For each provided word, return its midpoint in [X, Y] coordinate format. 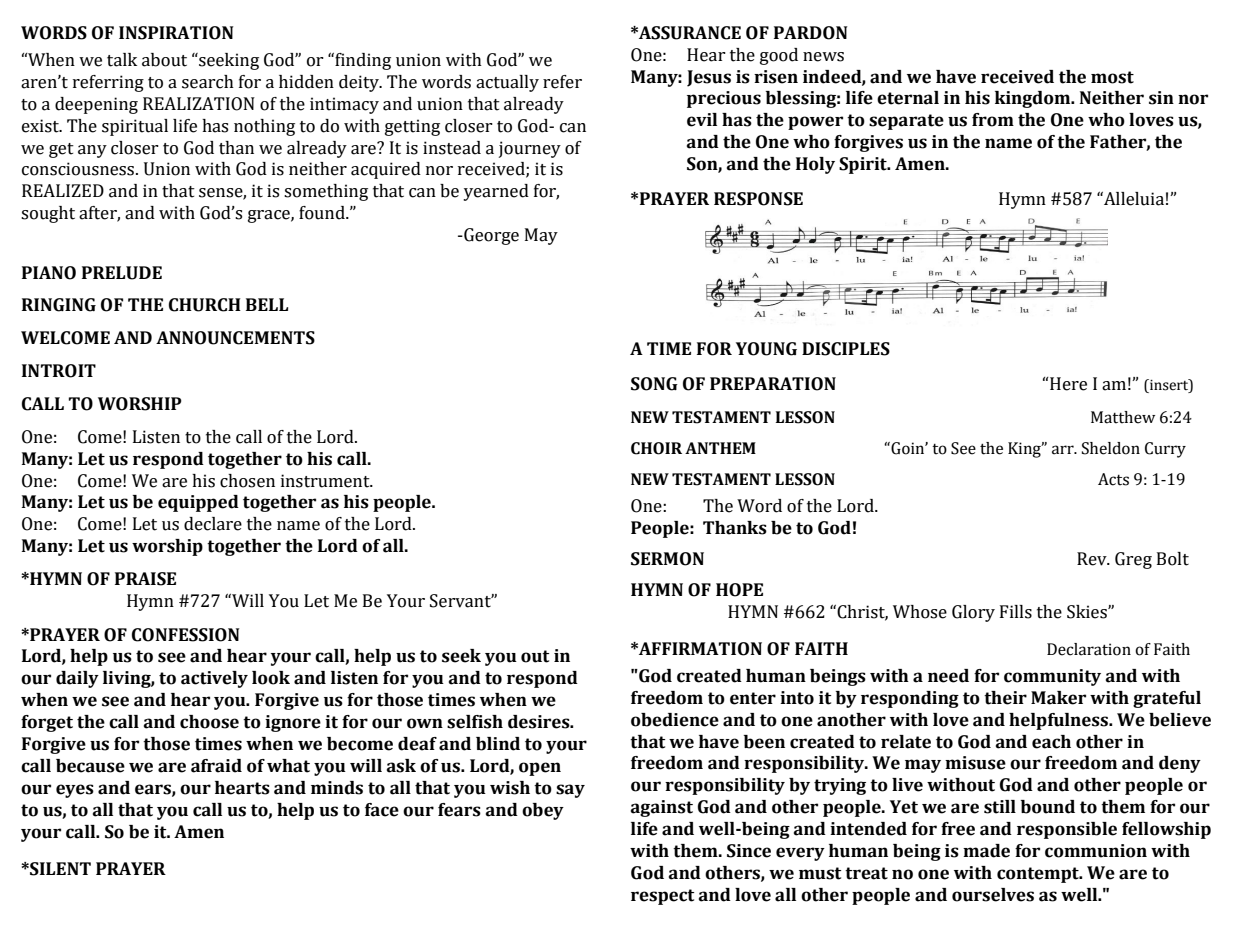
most [1112, 77]
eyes [75, 791]
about [164, 60]
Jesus [709, 78]
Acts [1113, 479]
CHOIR [656, 448]
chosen [247, 481]
